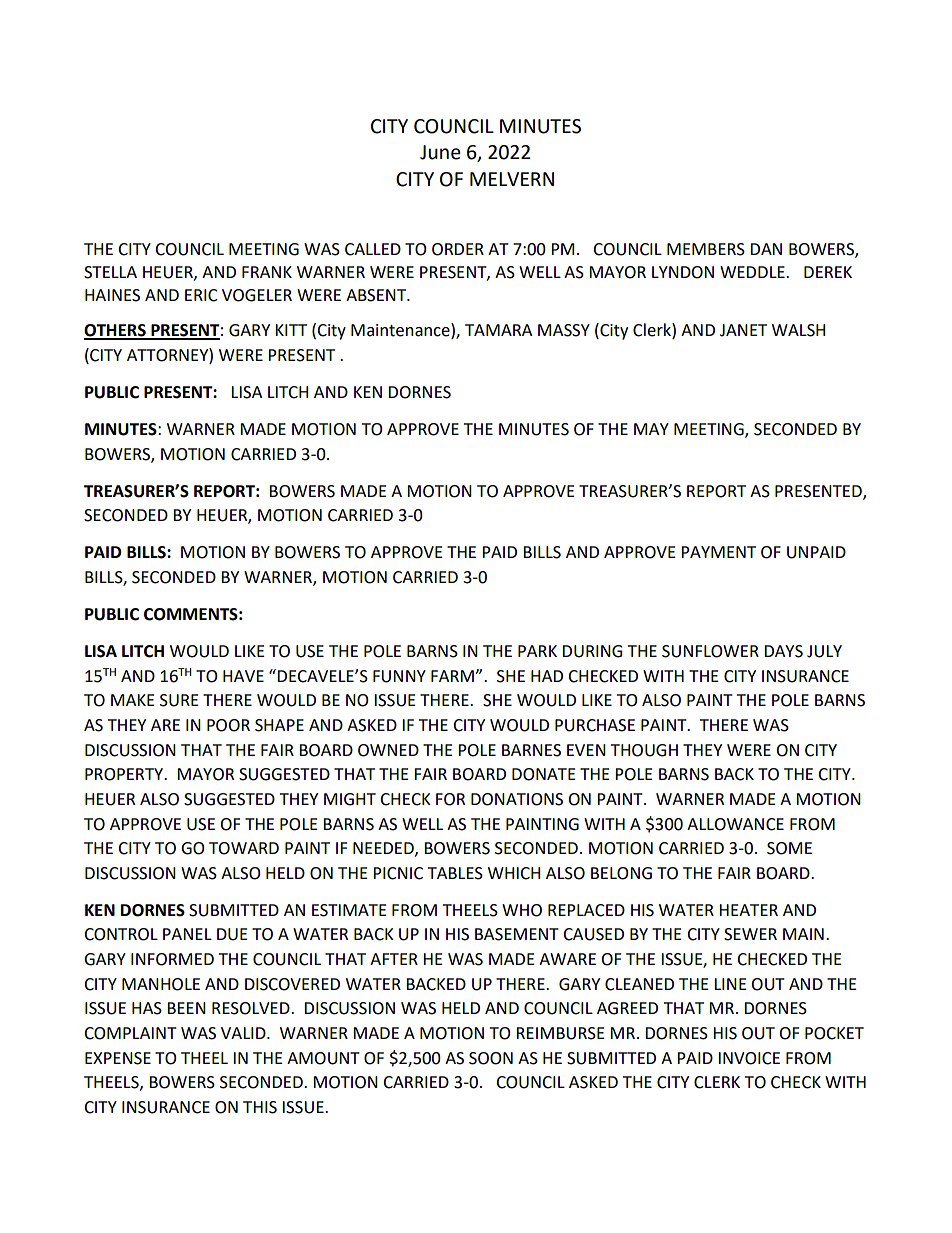 Image resolution: width=952 pixels, height=1233 pixels. What do you see at coordinates (735, 824) in the screenshot?
I see `ALLOWANCE` at bounding box center [735, 824].
